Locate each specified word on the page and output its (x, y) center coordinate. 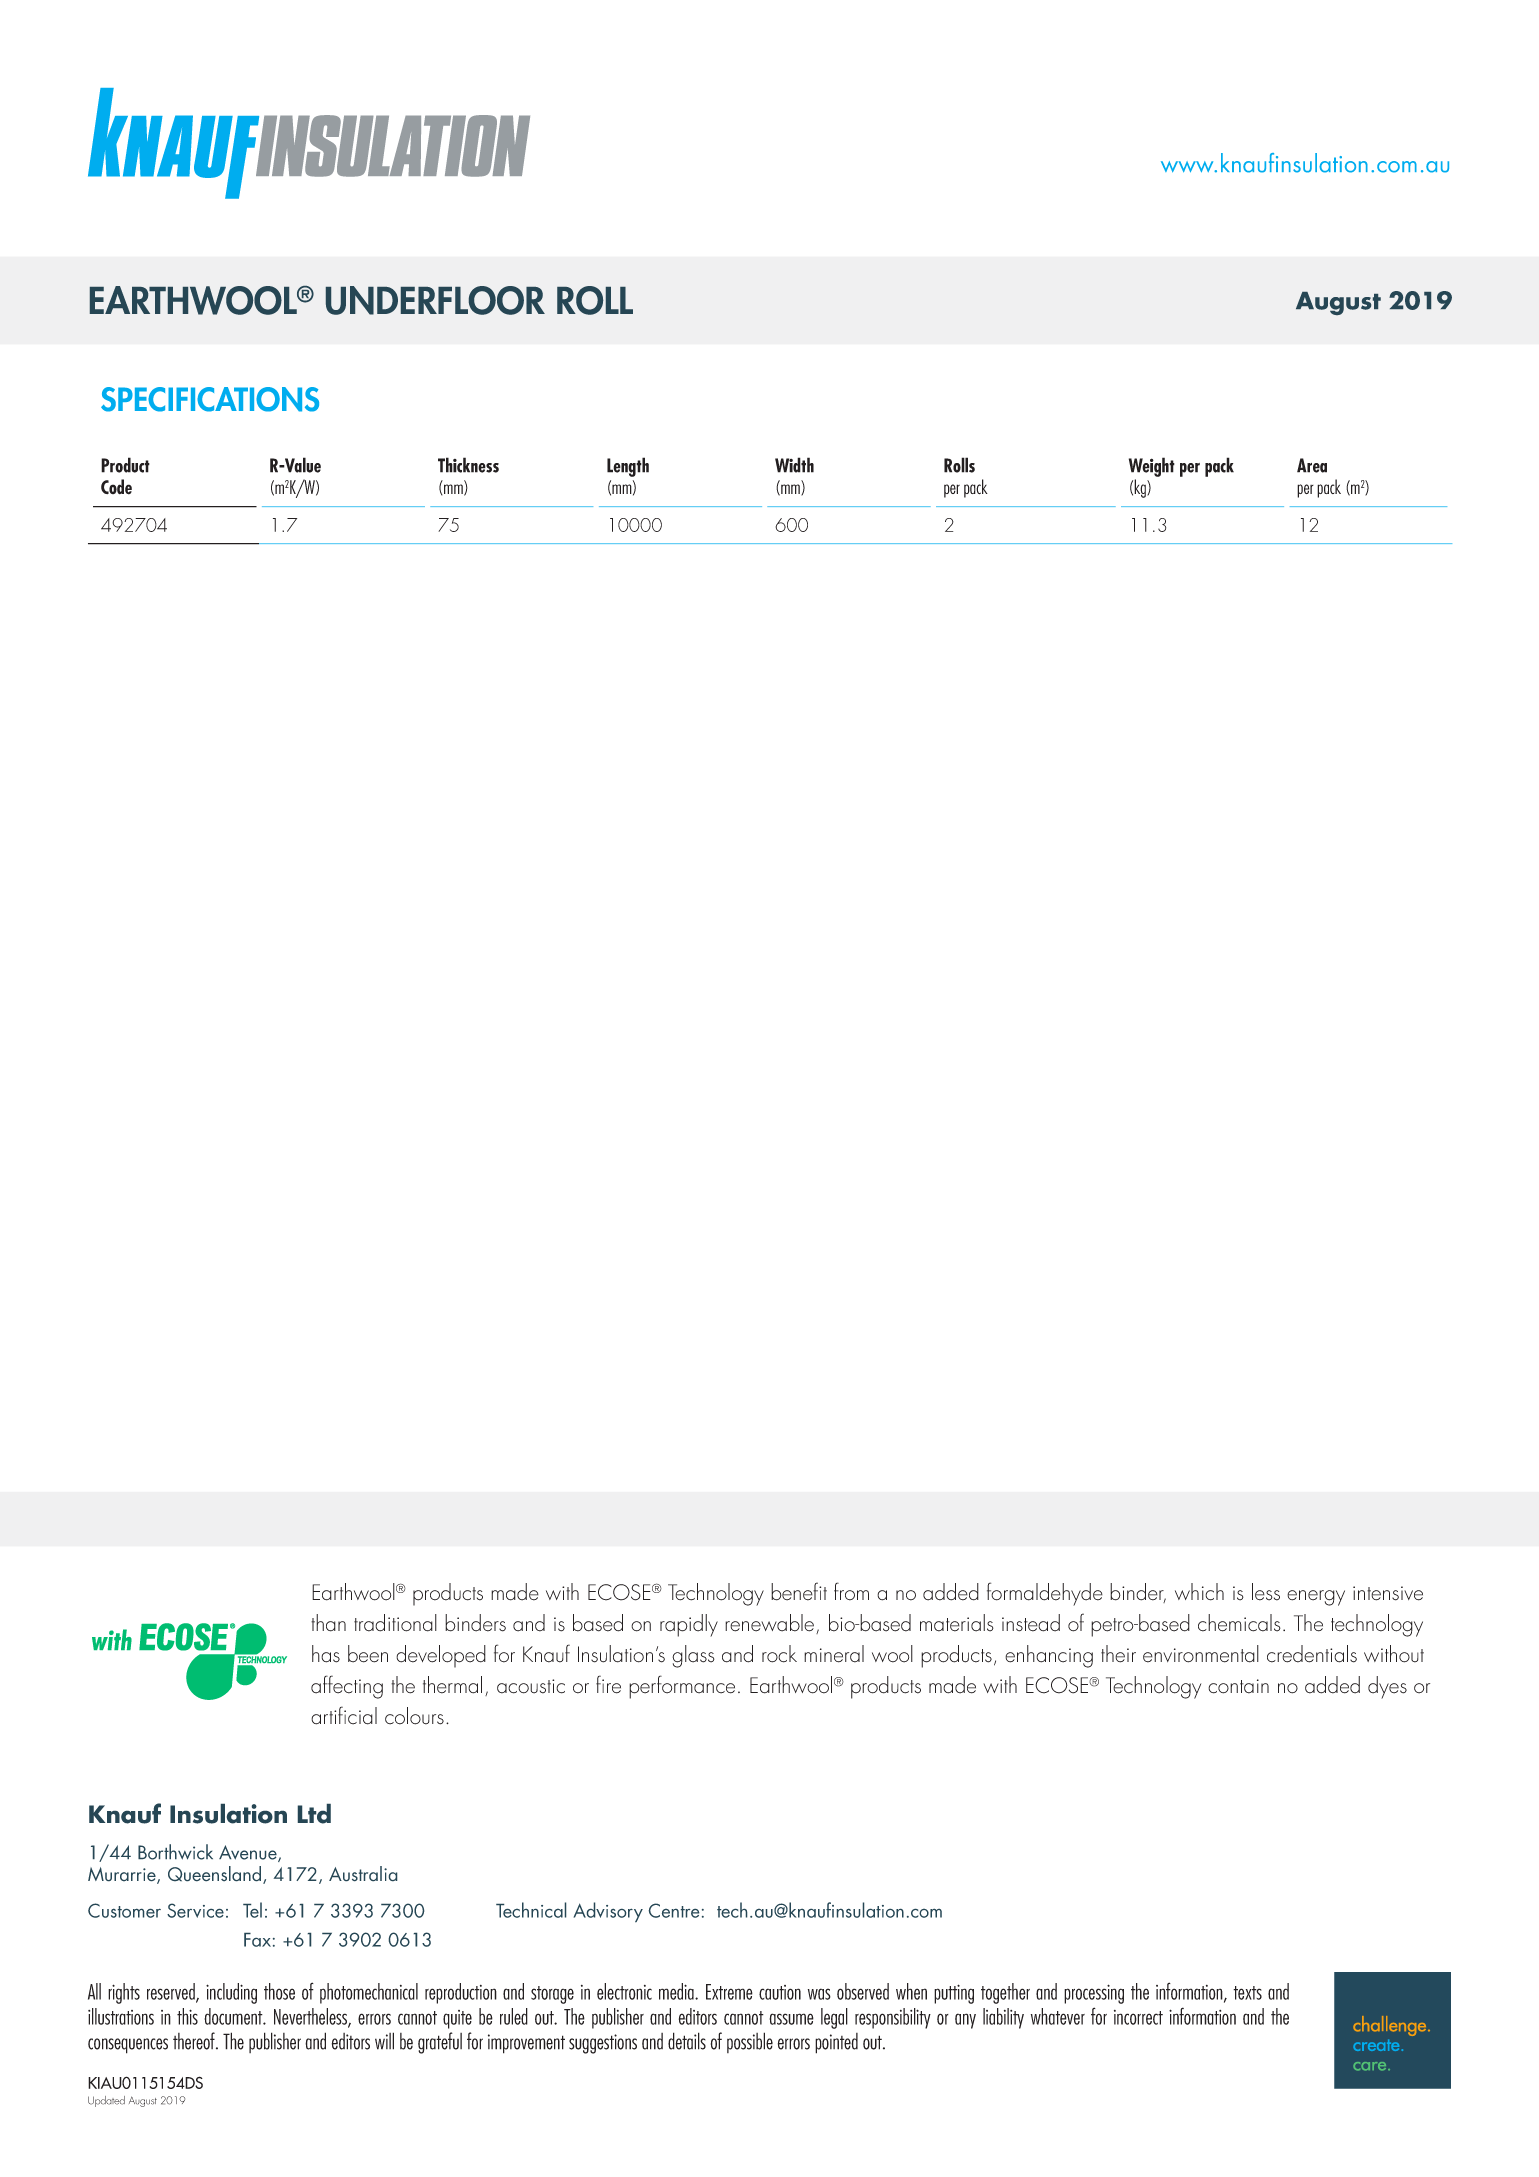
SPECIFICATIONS (210, 399)
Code (116, 487)
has (326, 1654)
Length (628, 467)
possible (750, 2042)
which (1199, 1592)
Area (1312, 465)
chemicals (1239, 1623)
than (328, 1623)
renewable (771, 1624)
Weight (1152, 467)
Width (794, 465)
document (234, 2016)
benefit (799, 1591)
